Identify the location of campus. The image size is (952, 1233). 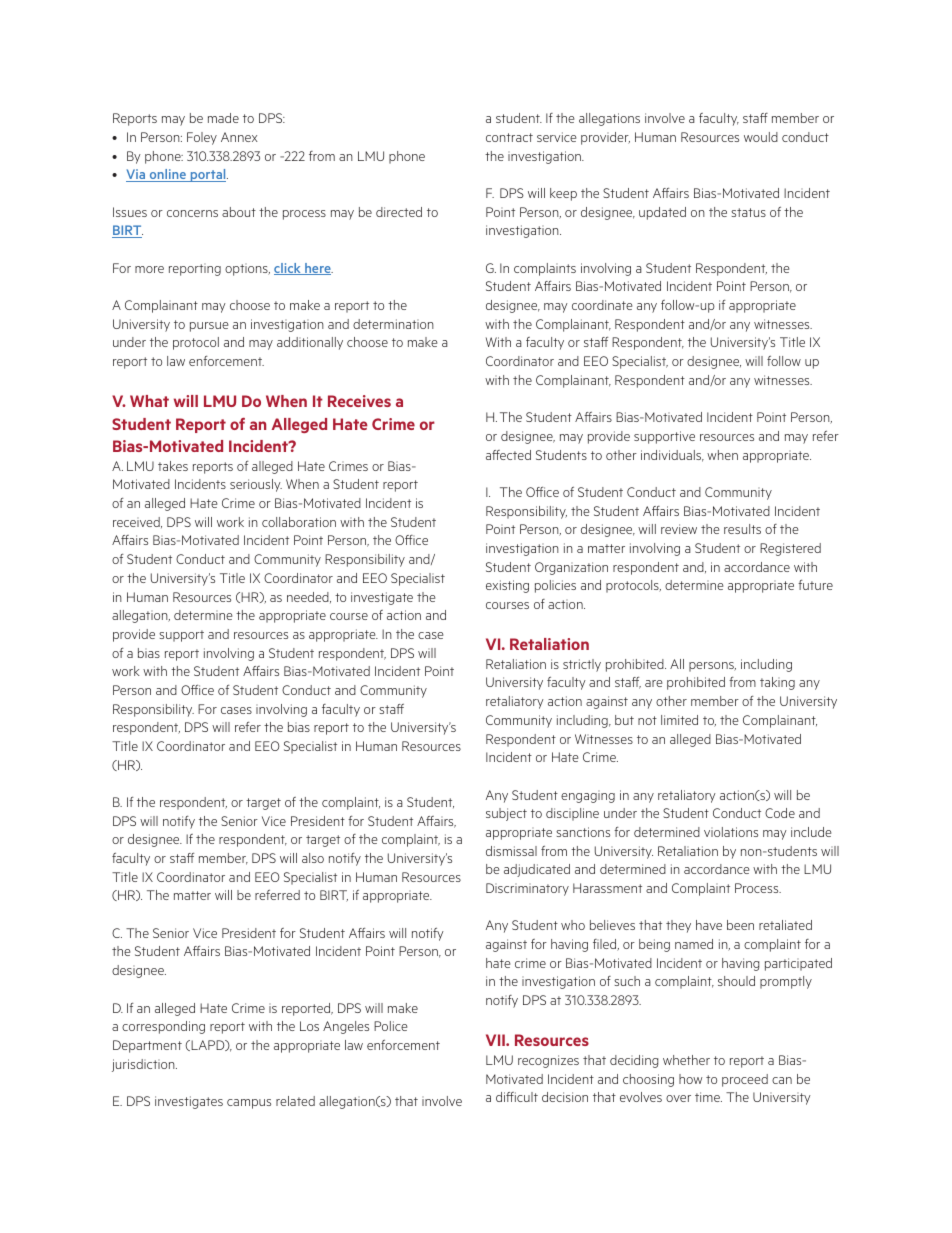
(249, 1104).
